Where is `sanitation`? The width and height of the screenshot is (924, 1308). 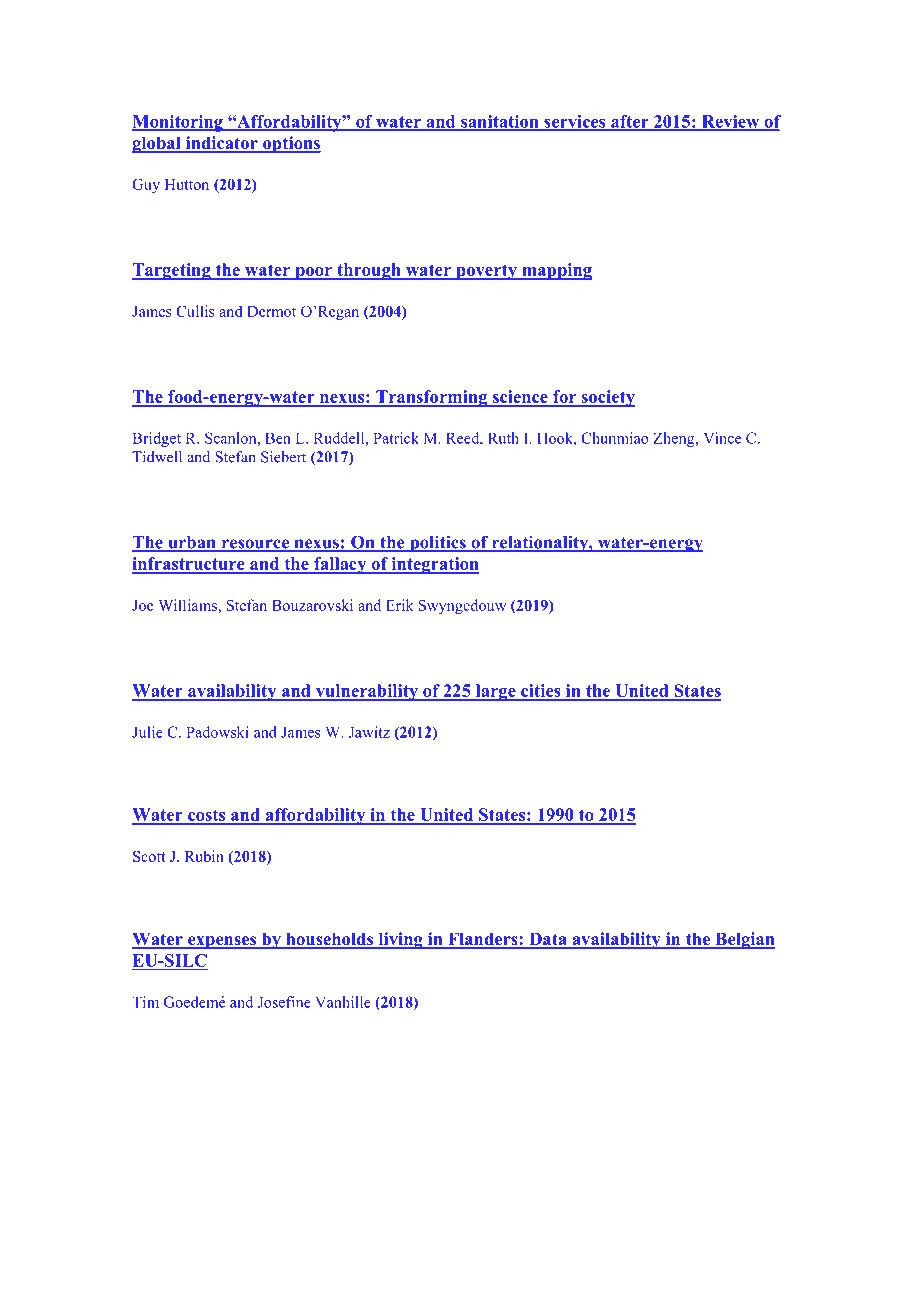 sanitation is located at coordinates (500, 122).
